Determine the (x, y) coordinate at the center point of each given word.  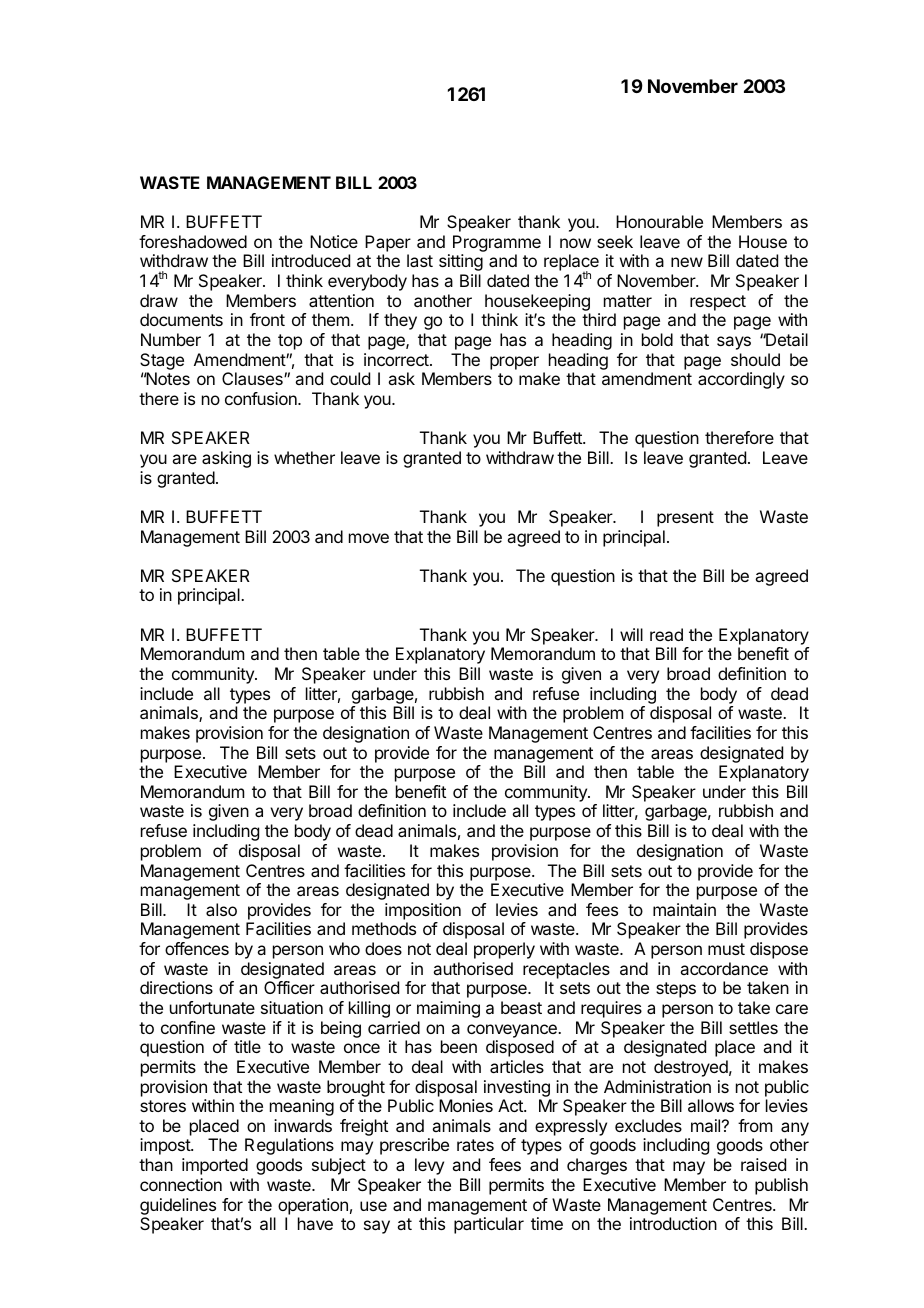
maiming (448, 1009)
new (687, 262)
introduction (673, 1223)
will (631, 634)
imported (215, 1166)
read (666, 634)
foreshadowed (193, 241)
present (685, 519)
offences (197, 948)
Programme (497, 245)
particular (489, 1225)
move (369, 538)
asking (226, 459)
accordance (724, 968)
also (221, 909)
